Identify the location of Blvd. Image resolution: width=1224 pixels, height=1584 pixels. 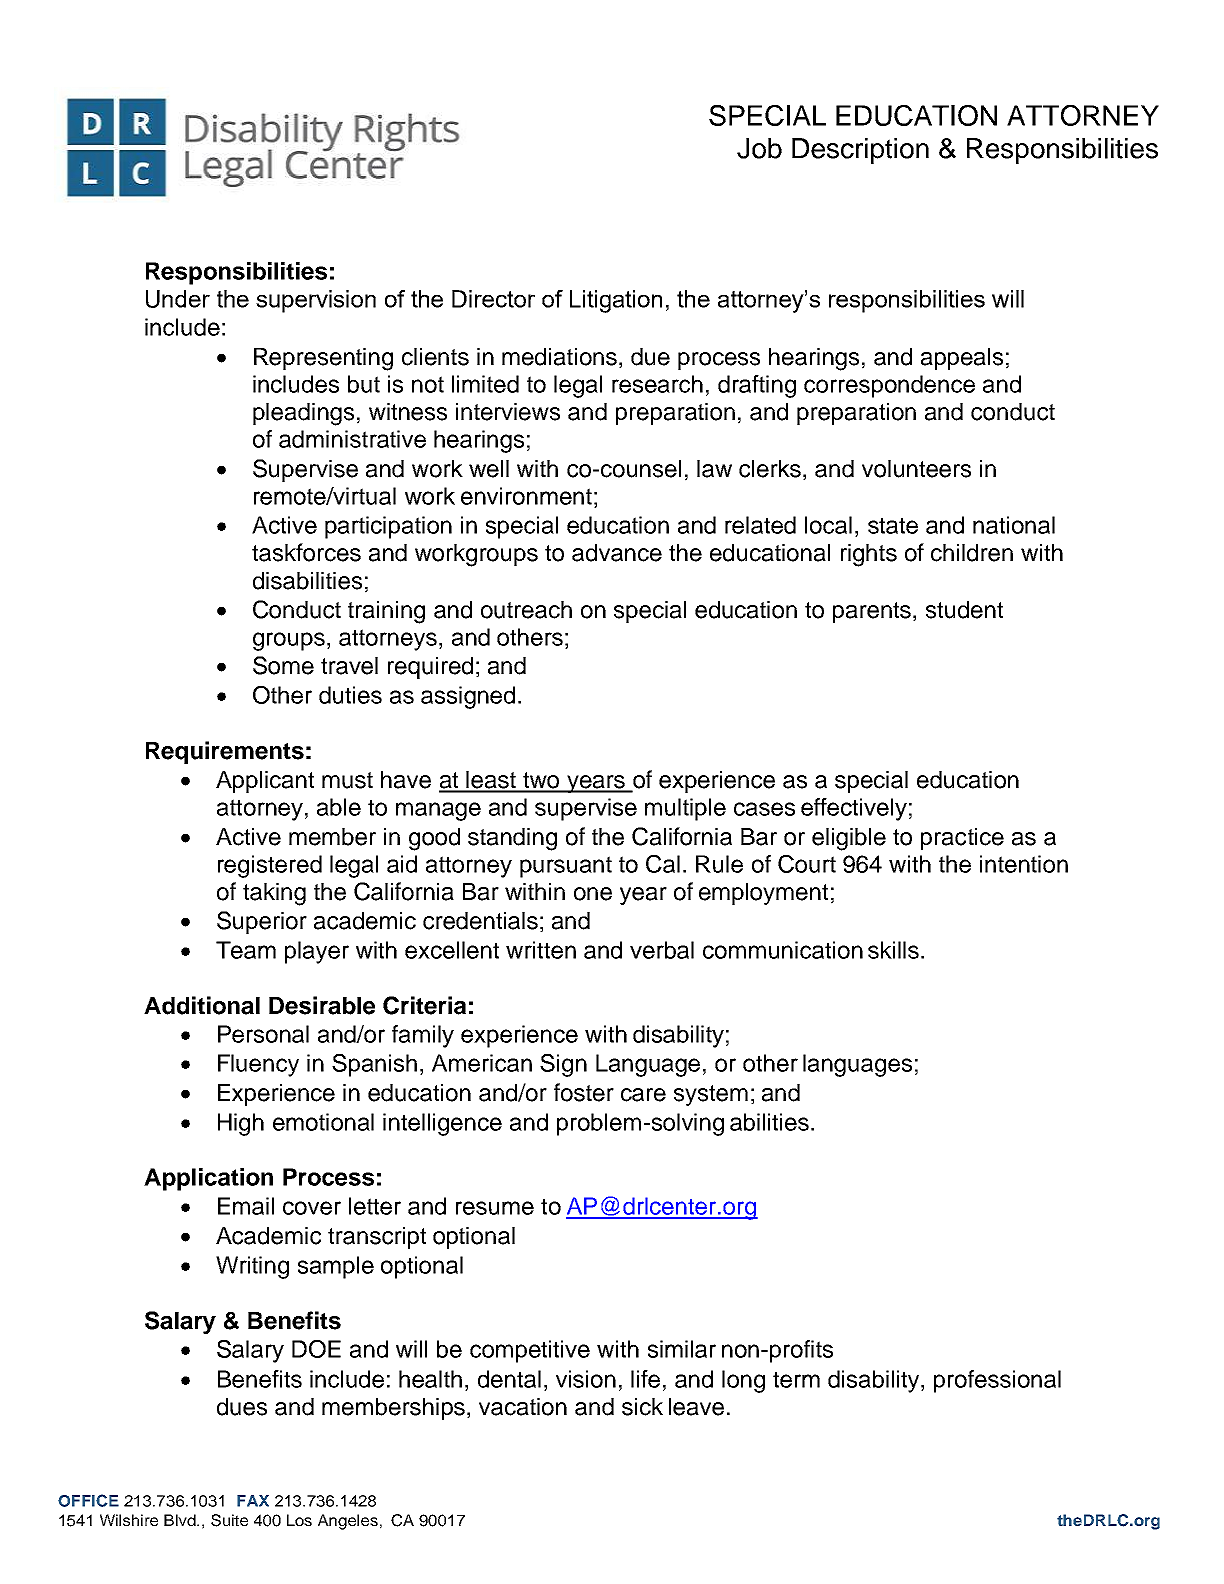
(181, 1520).
